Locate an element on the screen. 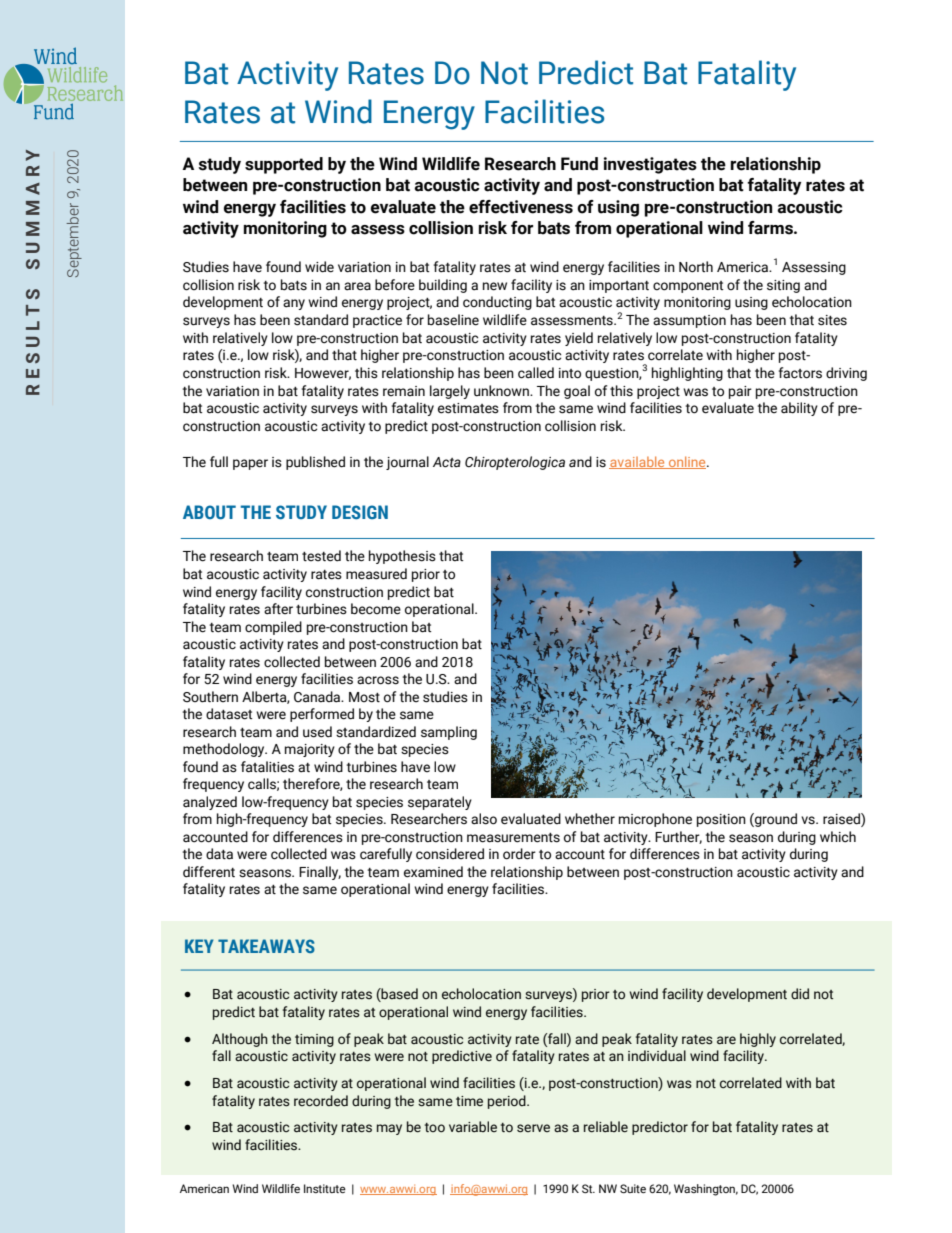  North is located at coordinates (696, 267).
